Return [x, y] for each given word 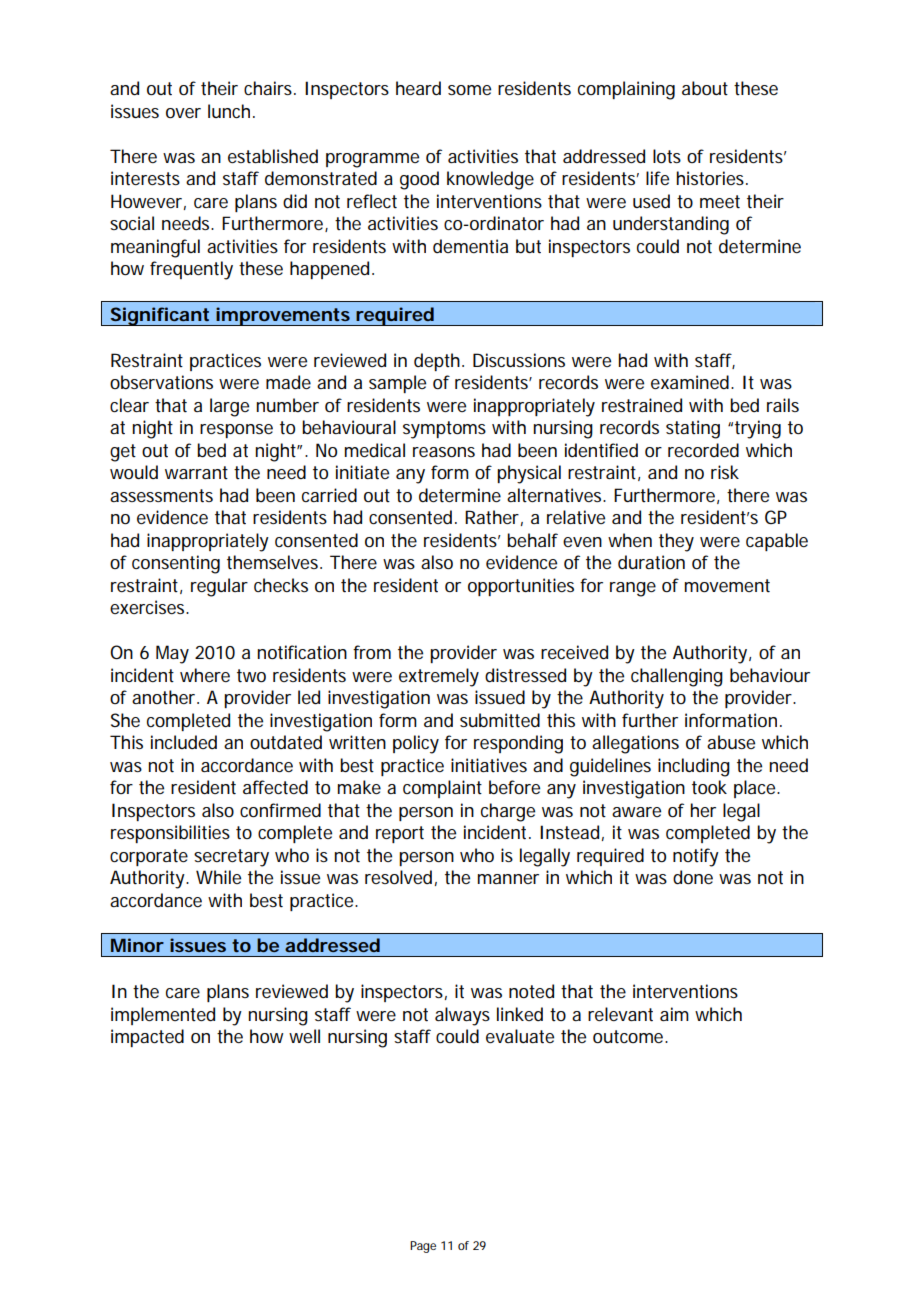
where [205, 675]
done [693, 877]
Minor [137, 945]
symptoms [444, 430]
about [705, 88]
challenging [677, 677]
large [229, 407]
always [462, 1016]
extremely [439, 677]
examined [690, 382]
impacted [147, 1038]
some [469, 90]
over [183, 113]
